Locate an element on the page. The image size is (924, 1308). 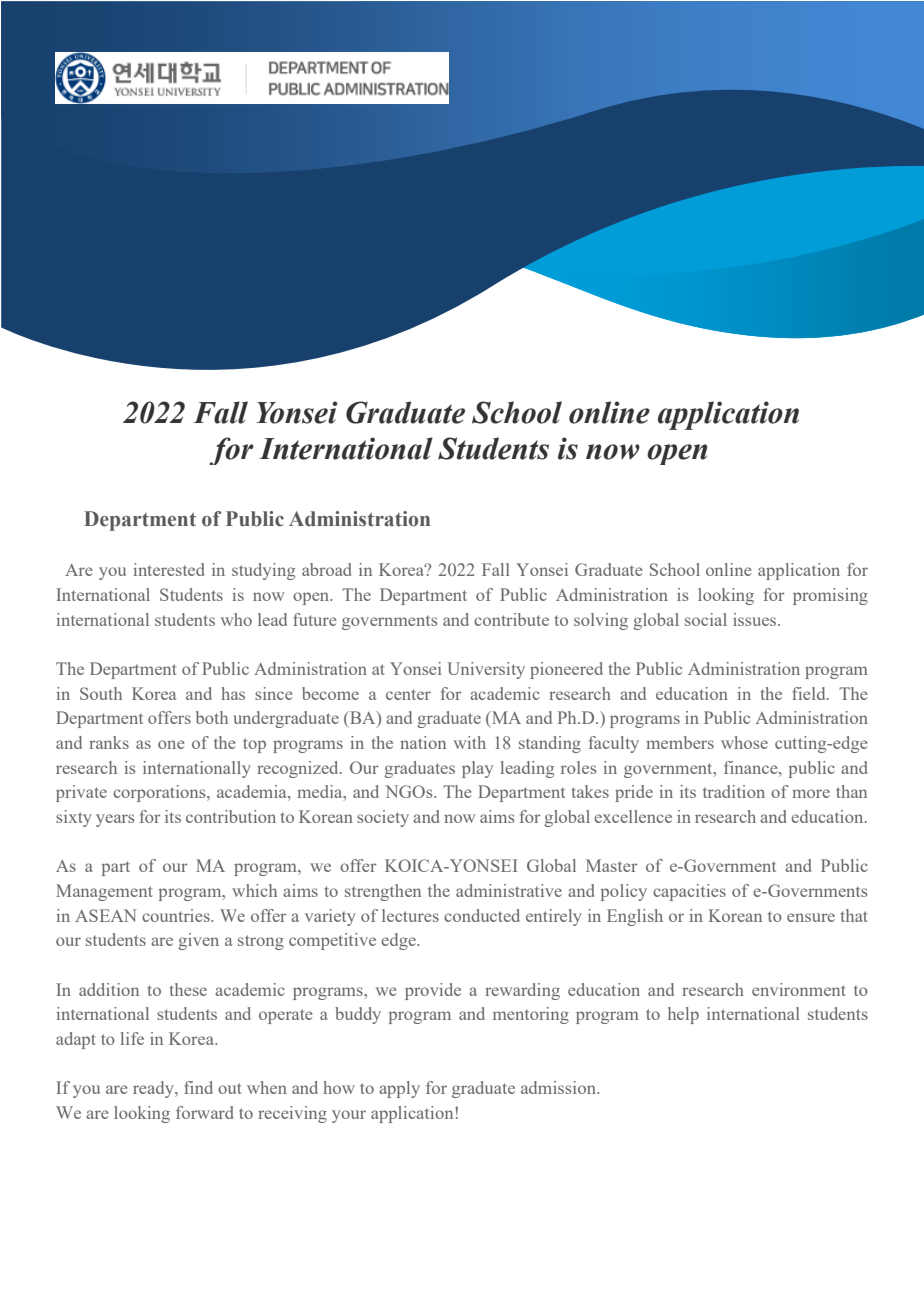
years is located at coordinates (115, 820).
